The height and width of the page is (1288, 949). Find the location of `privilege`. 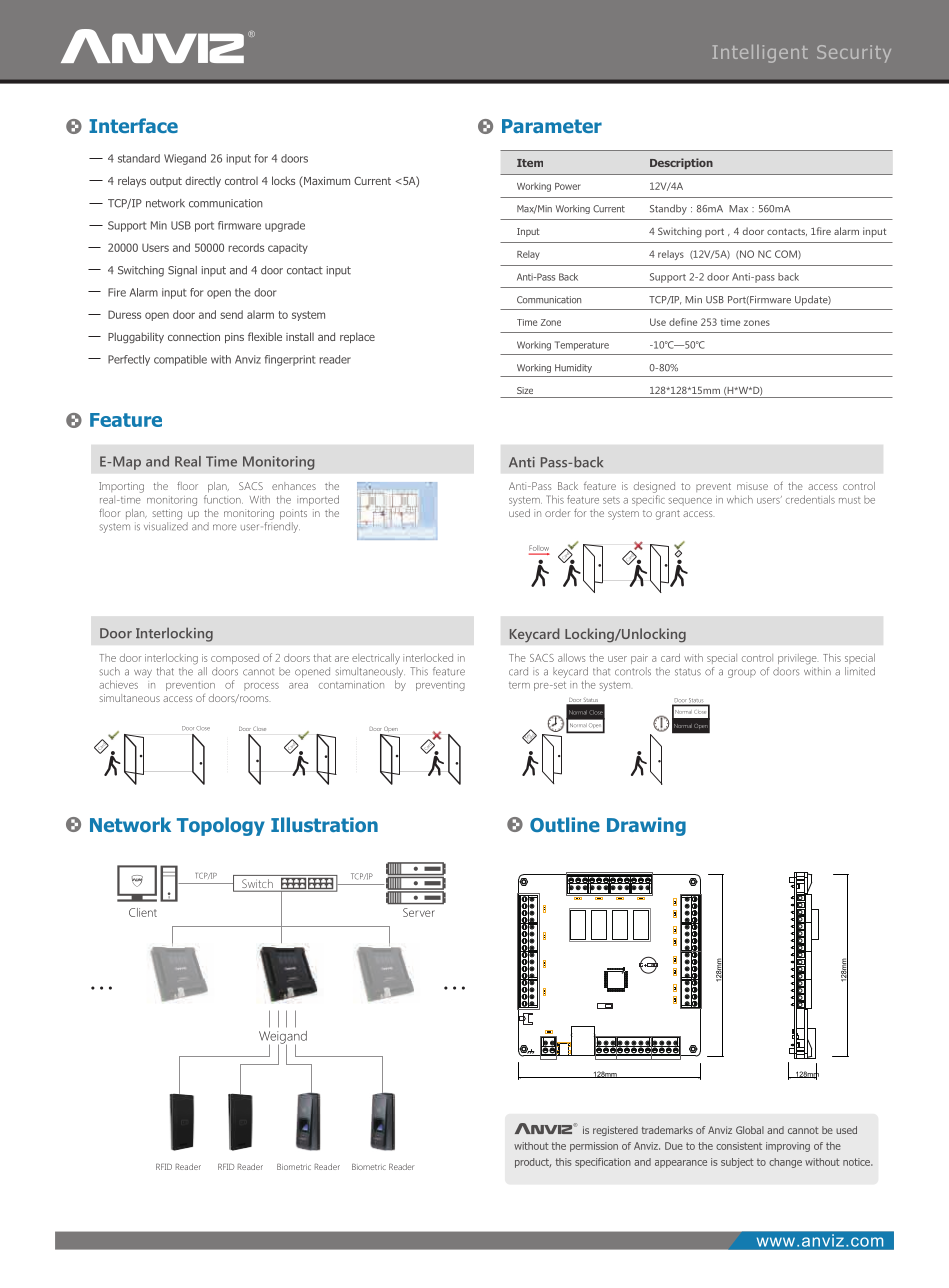

privilege is located at coordinates (798, 659).
